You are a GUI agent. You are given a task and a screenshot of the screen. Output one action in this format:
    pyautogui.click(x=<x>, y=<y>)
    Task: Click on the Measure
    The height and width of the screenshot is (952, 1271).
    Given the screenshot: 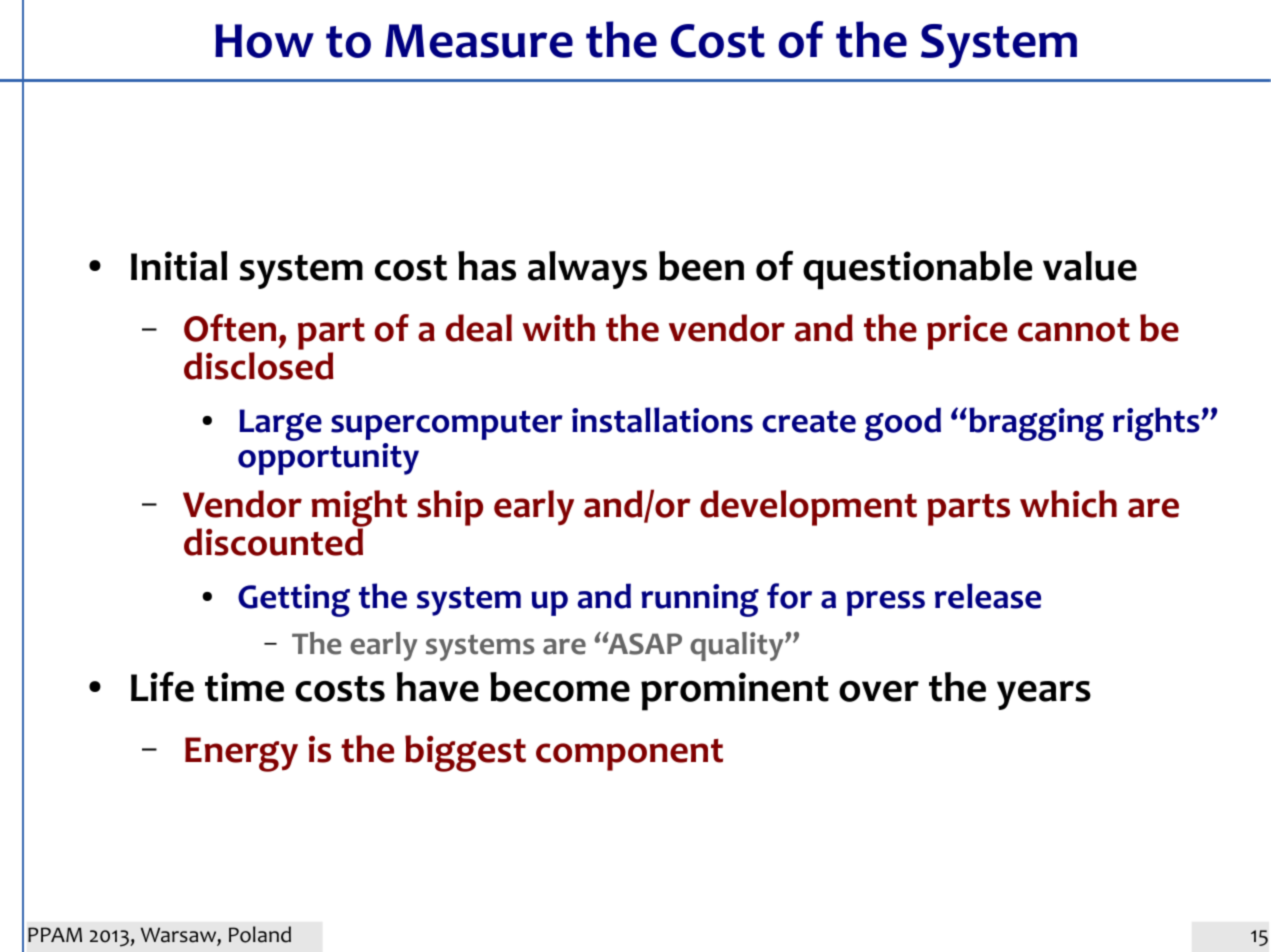 What is the action you would take?
    pyautogui.click(x=479, y=41)
